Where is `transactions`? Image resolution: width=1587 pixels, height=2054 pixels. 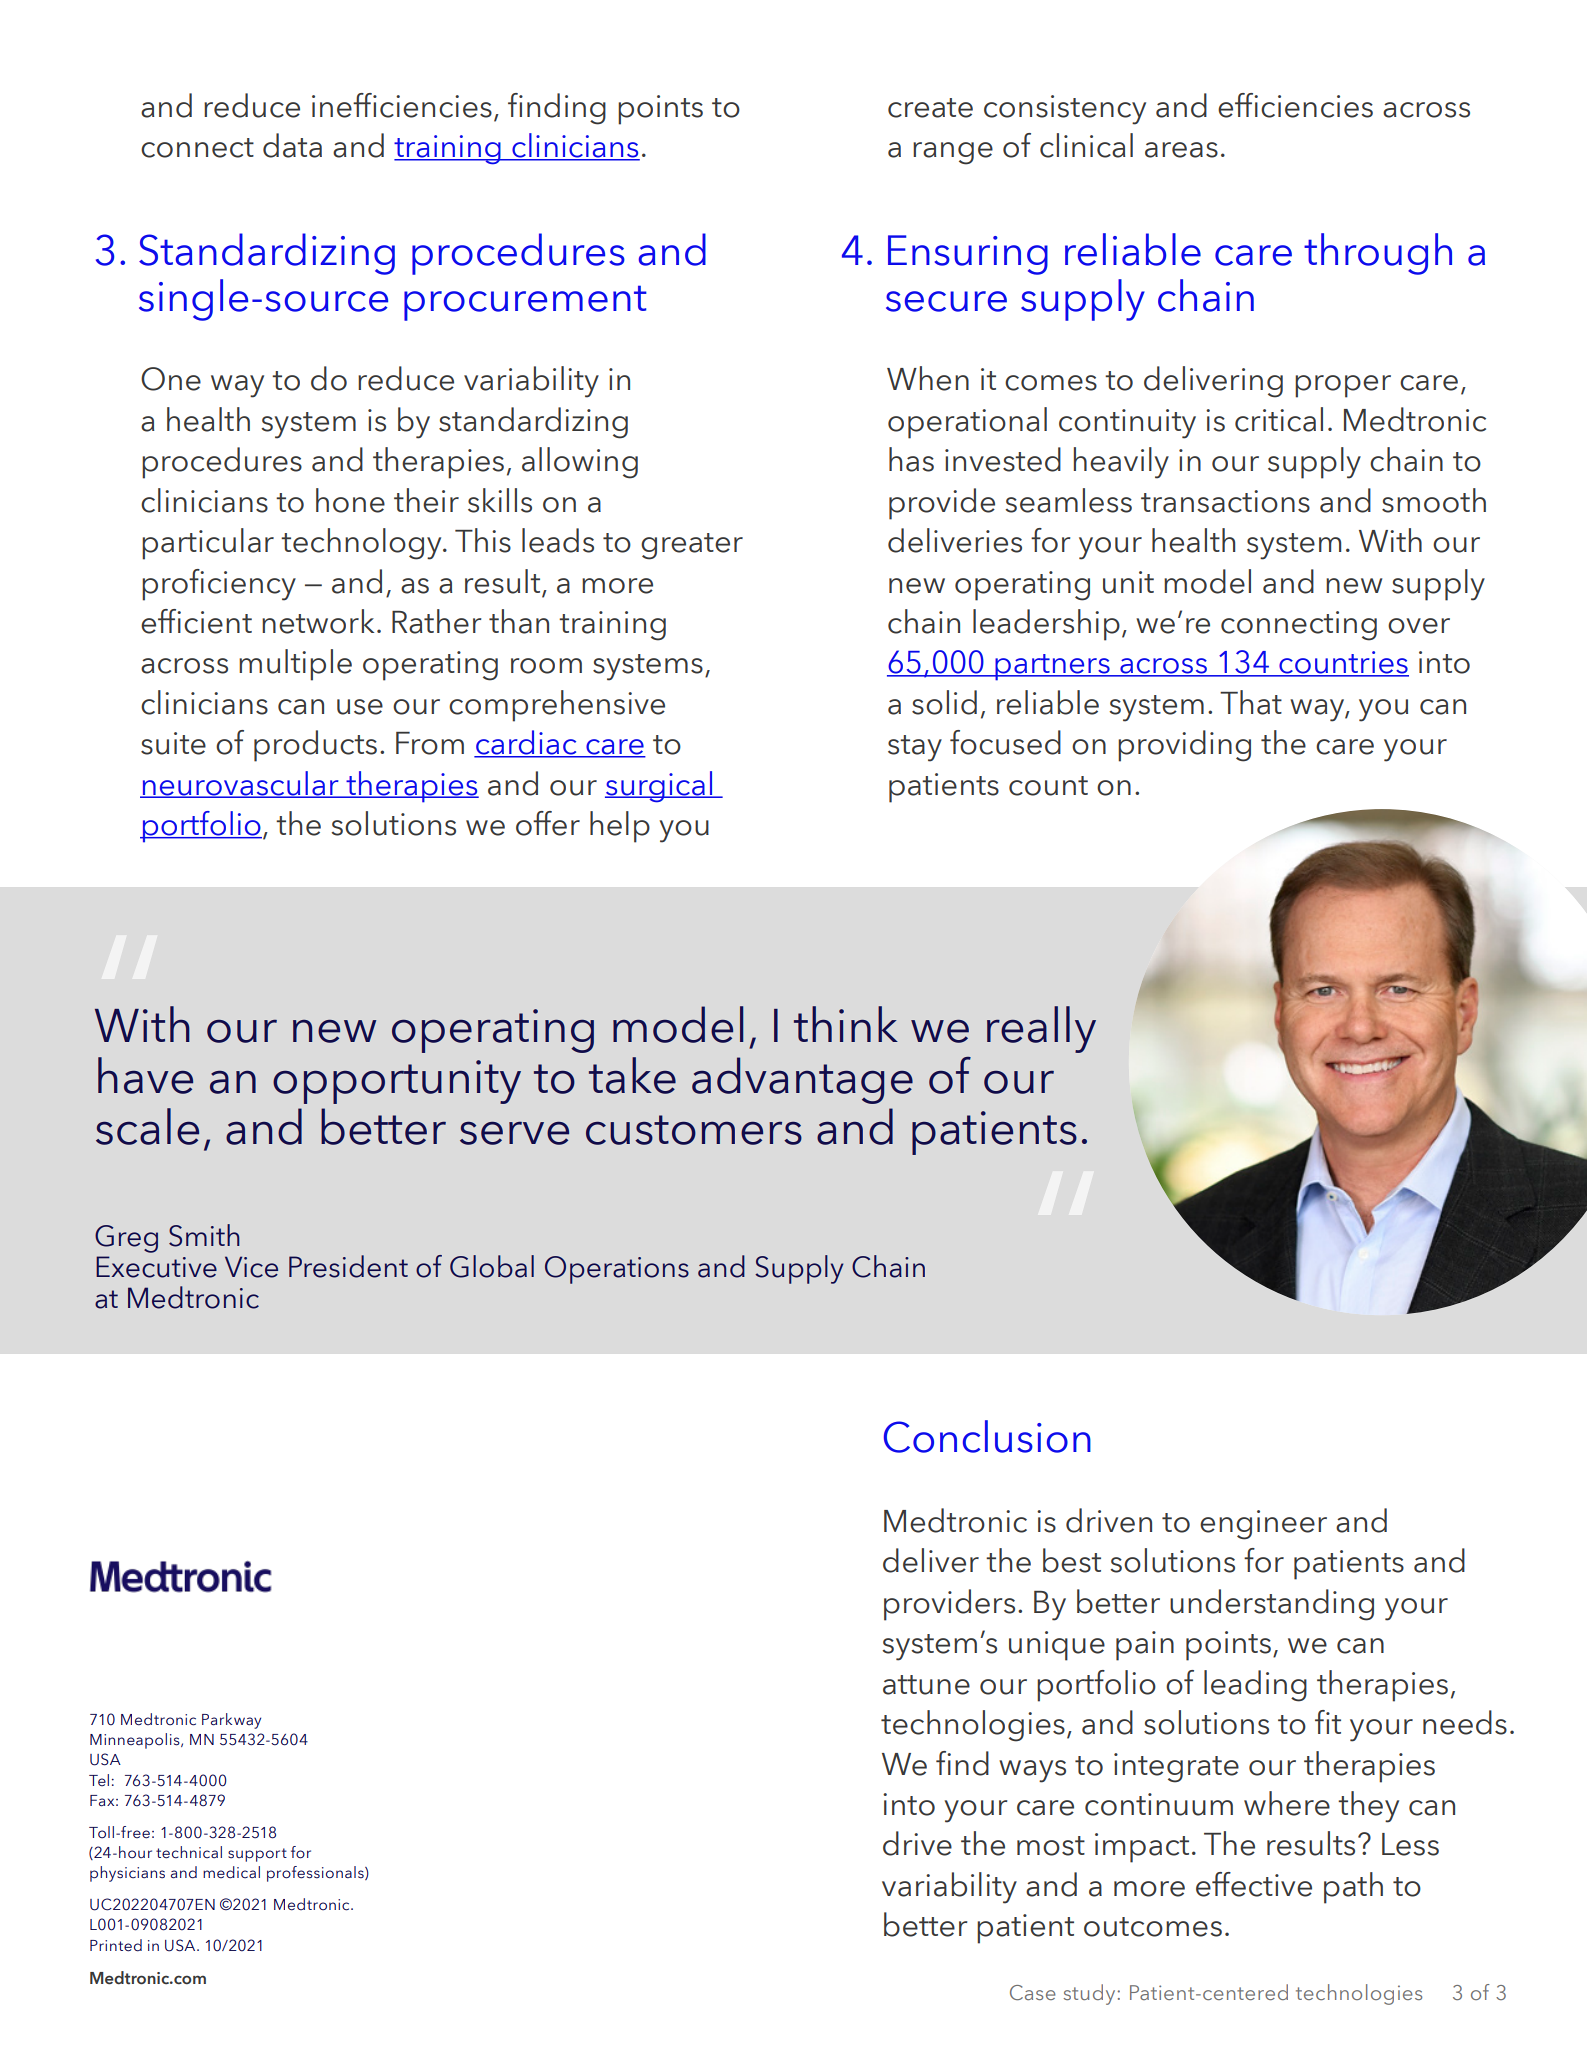
transactions is located at coordinates (1225, 501).
